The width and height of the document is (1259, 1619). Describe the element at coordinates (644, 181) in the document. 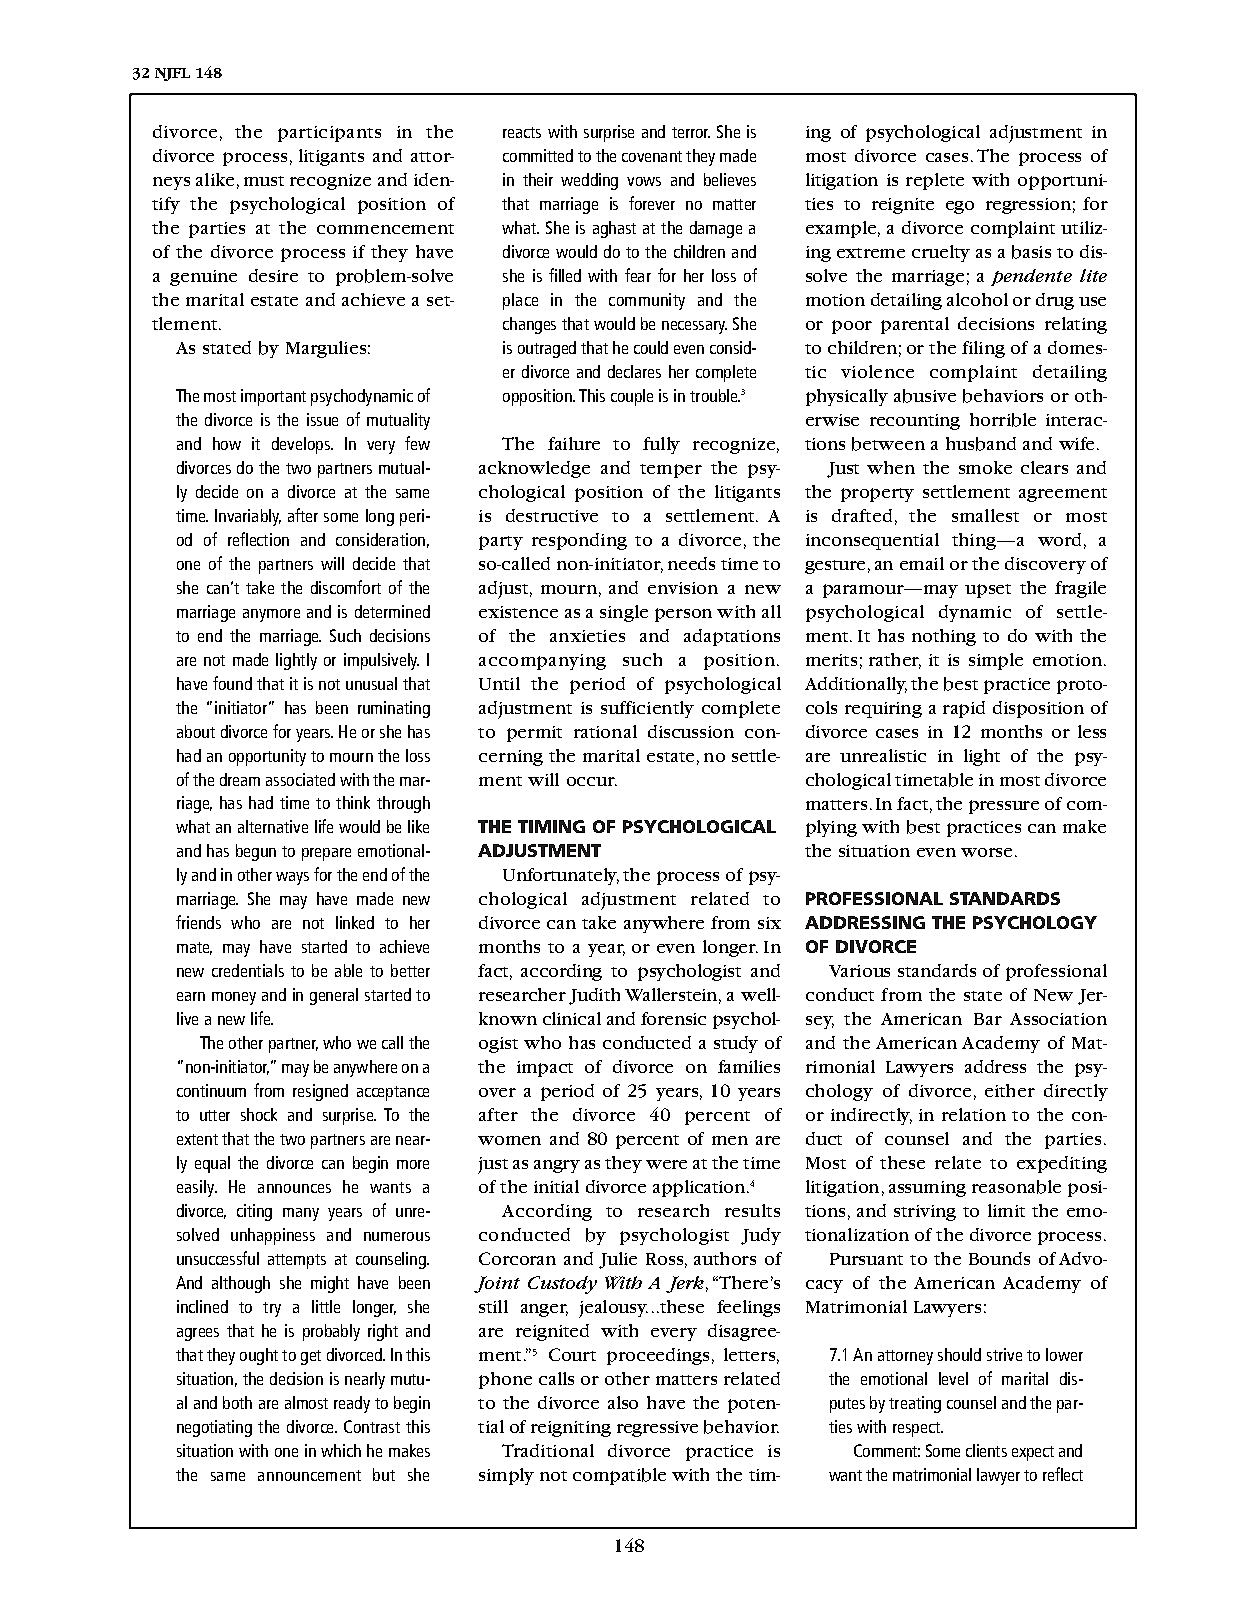

I see `vows` at that location.
